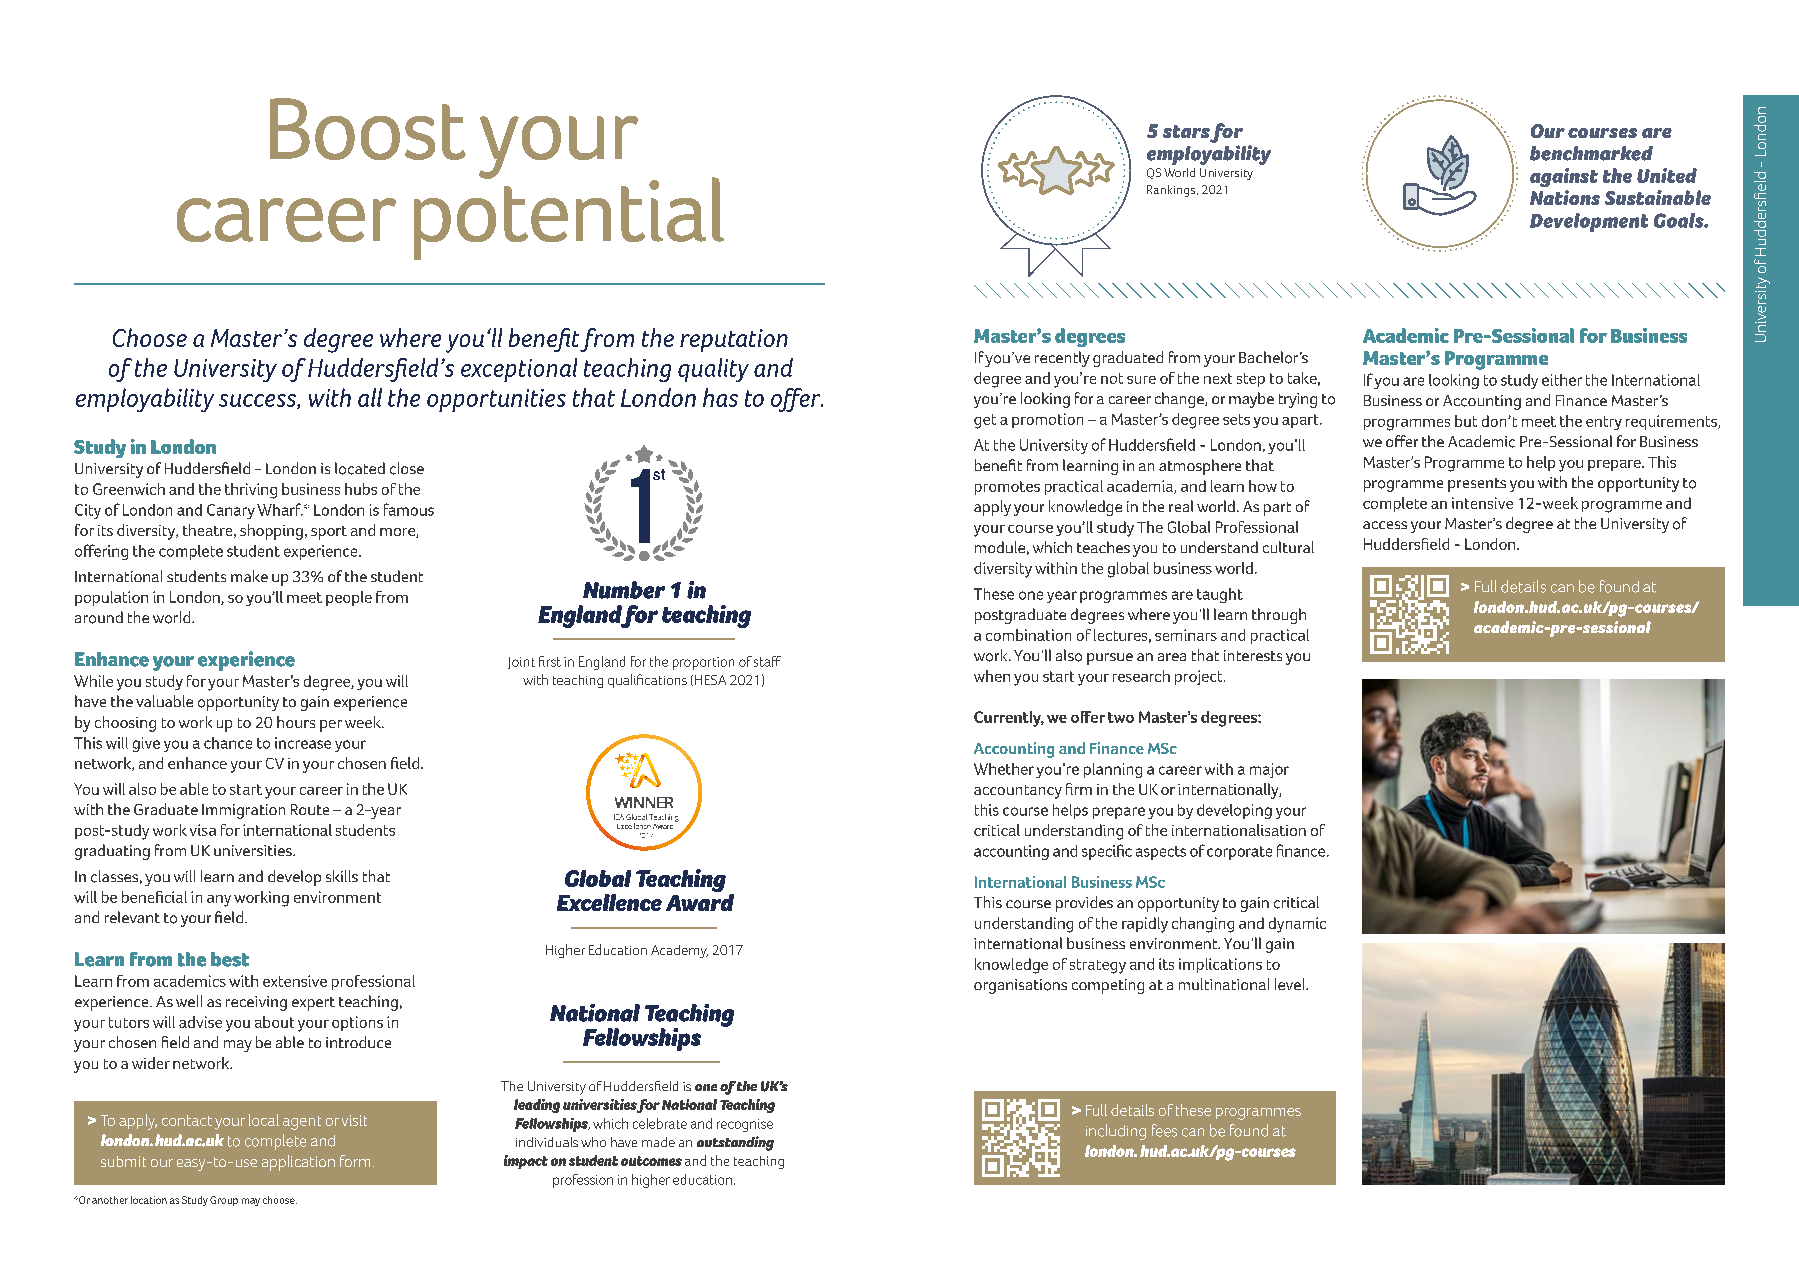 The height and width of the document is (1270, 1799). Describe the element at coordinates (767, 661) in the document. I see `staff` at that location.
